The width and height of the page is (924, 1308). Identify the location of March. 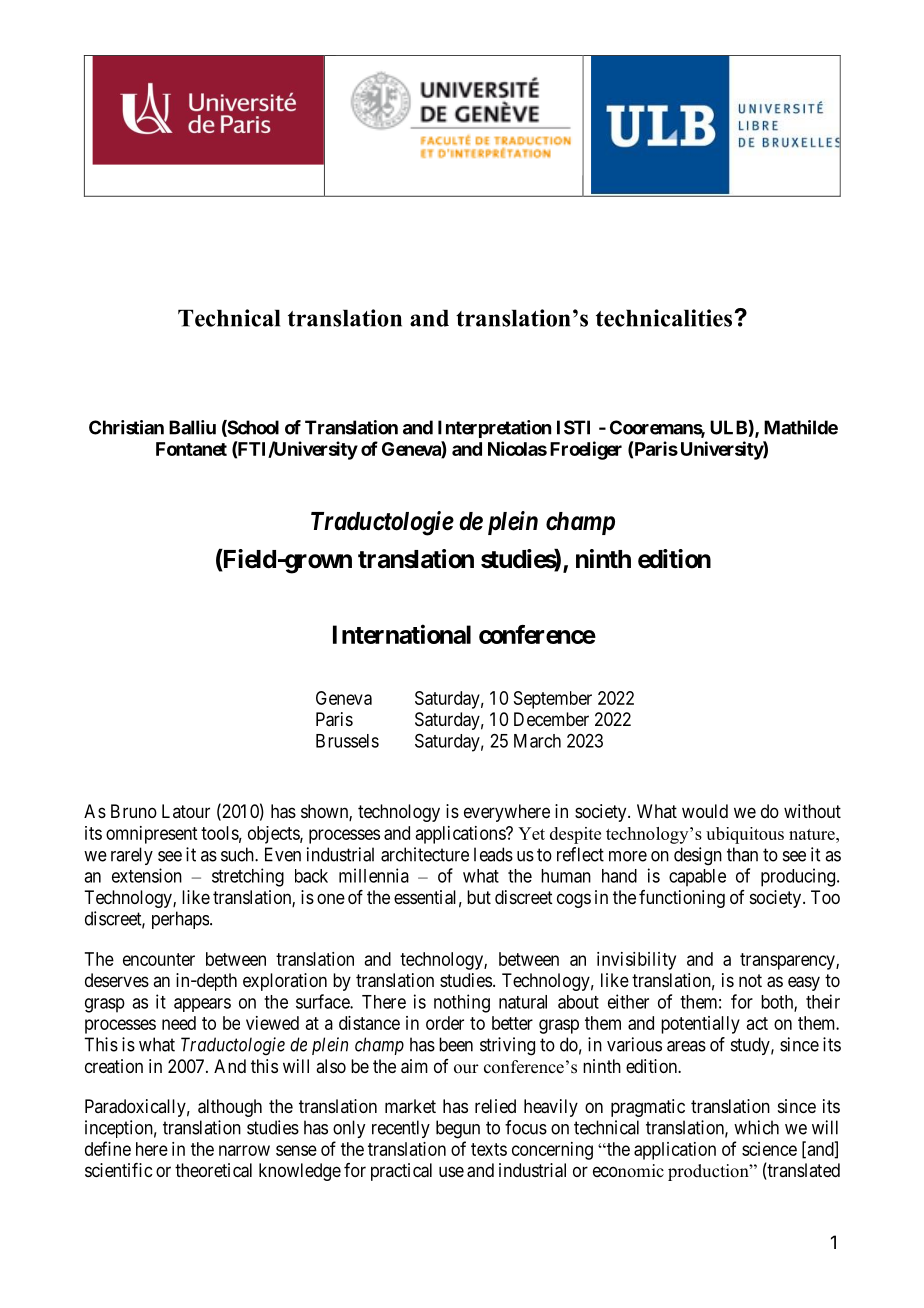
(537, 741).
